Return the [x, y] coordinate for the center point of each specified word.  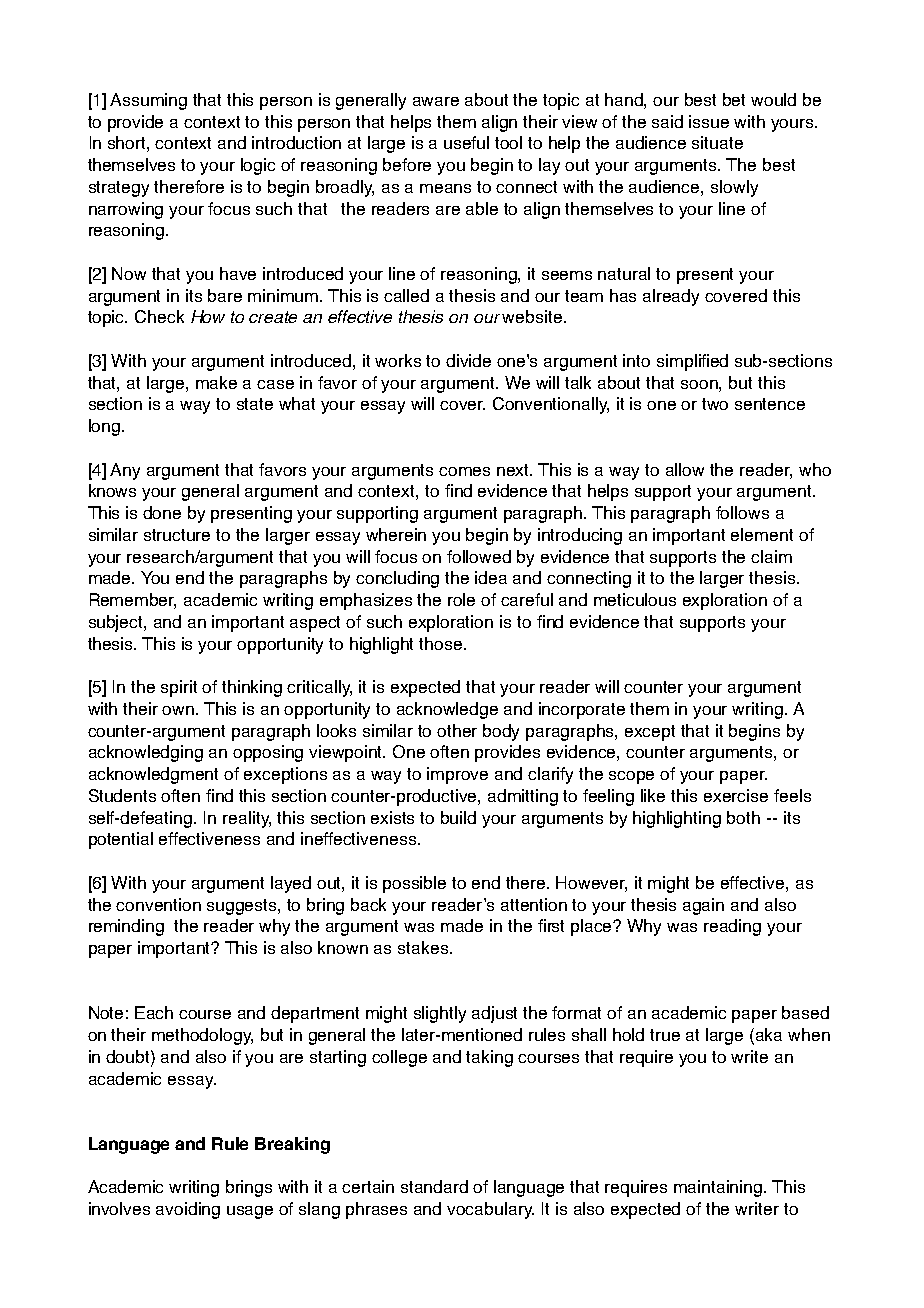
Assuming [148, 101]
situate [717, 142]
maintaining [719, 1188]
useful [466, 142]
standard [434, 1186]
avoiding [188, 1210]
